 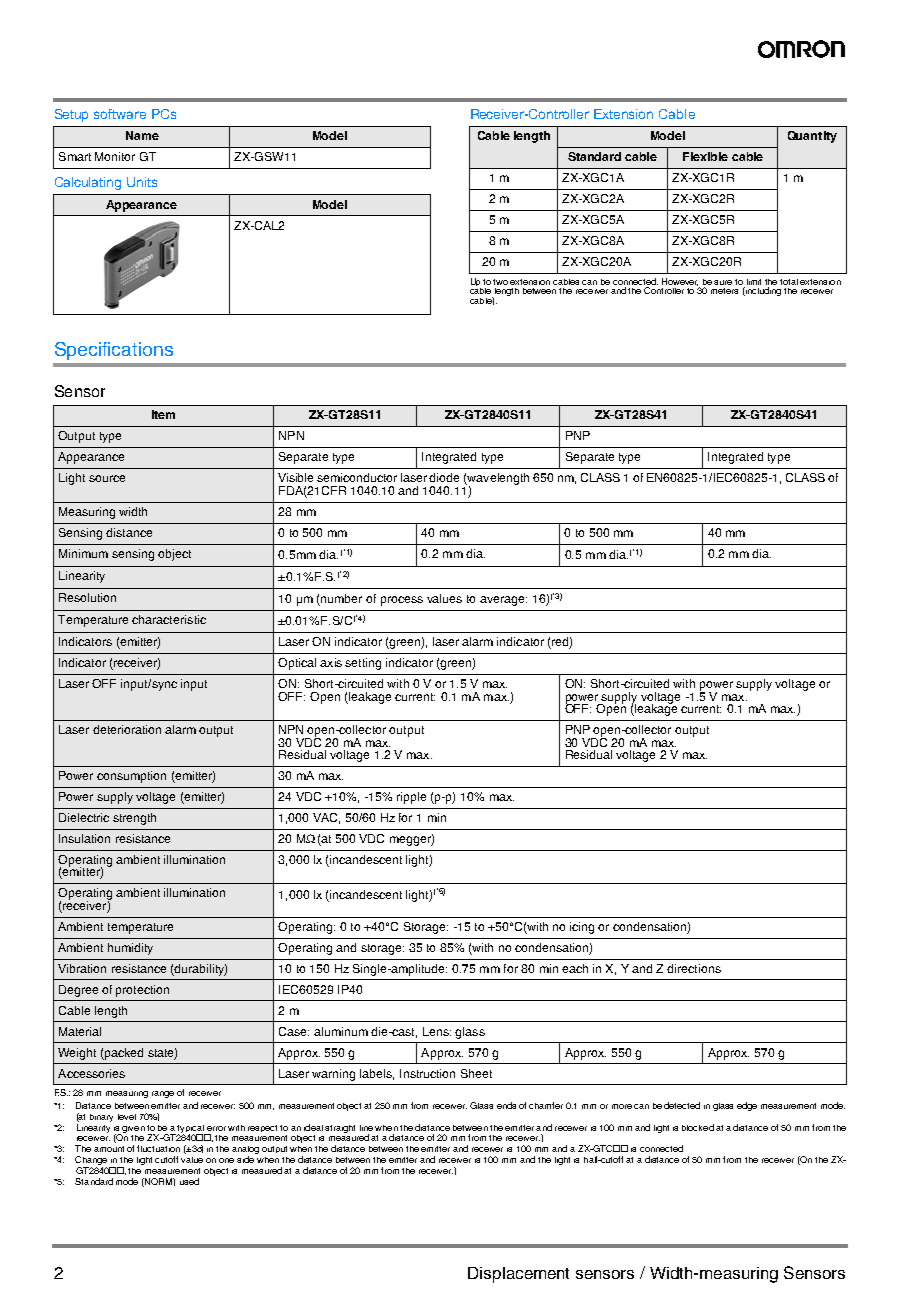 I want to click on used, so click(x=189, y=1181).
